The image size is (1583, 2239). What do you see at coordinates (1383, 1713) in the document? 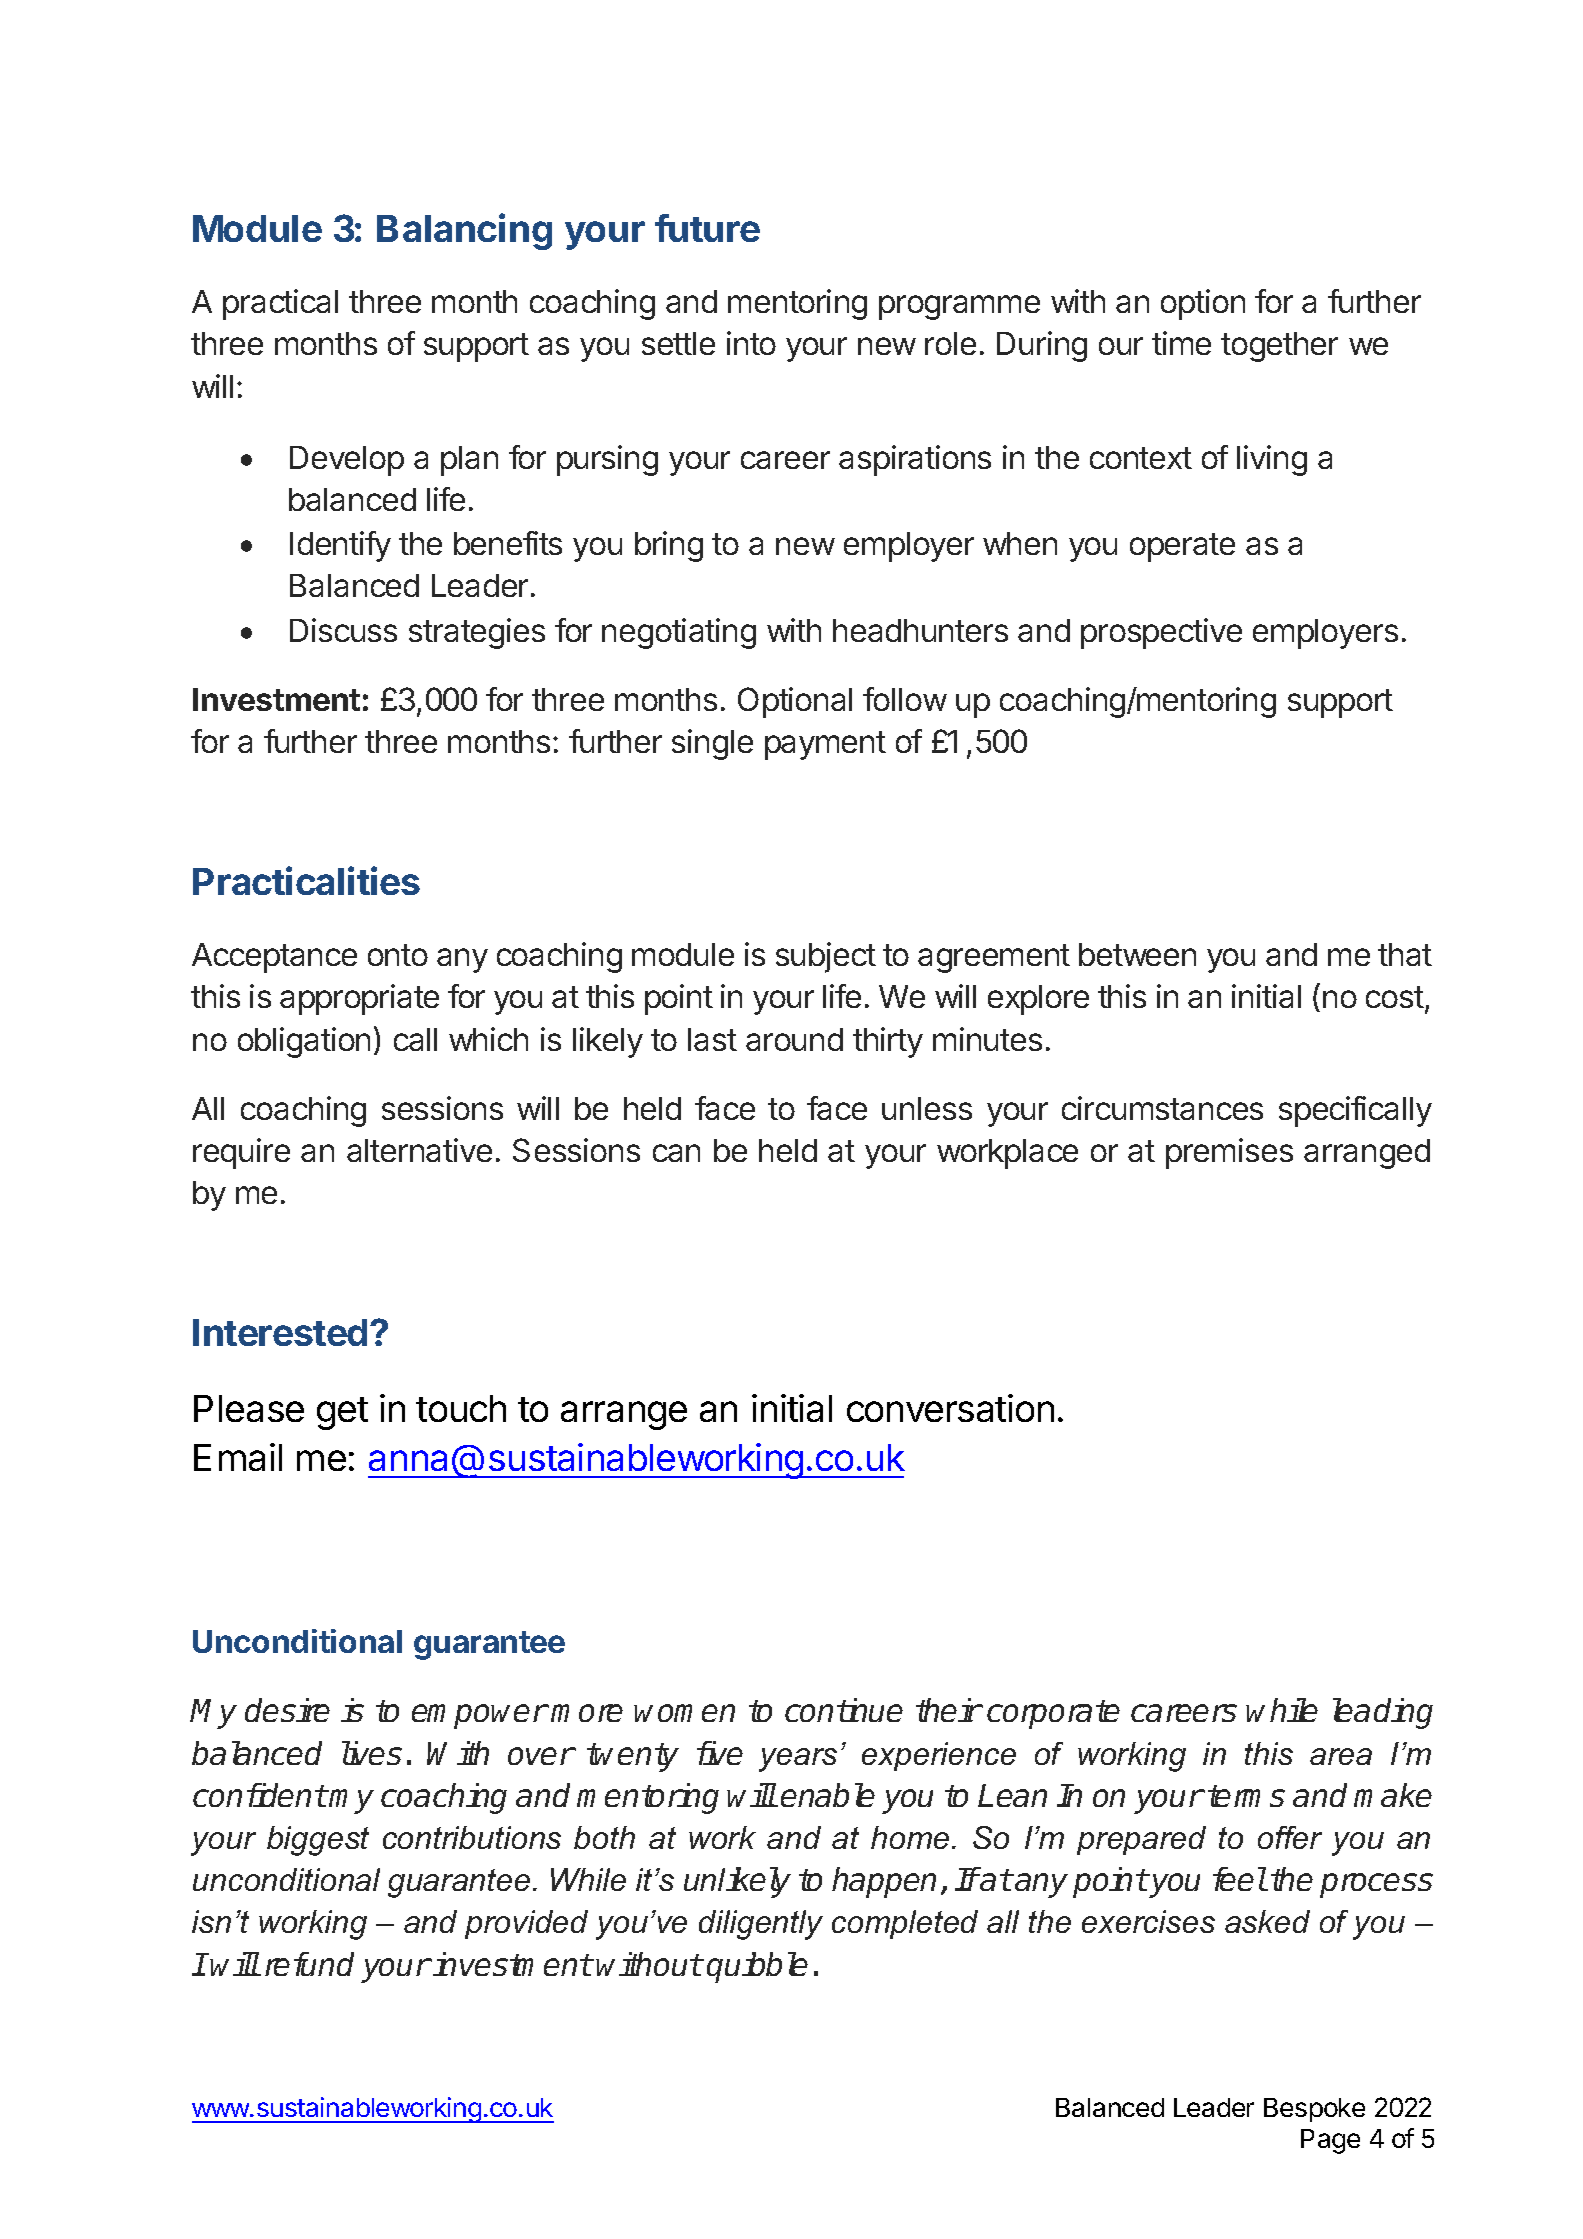
I see `leading` at bounding box center [1383, 1713].
